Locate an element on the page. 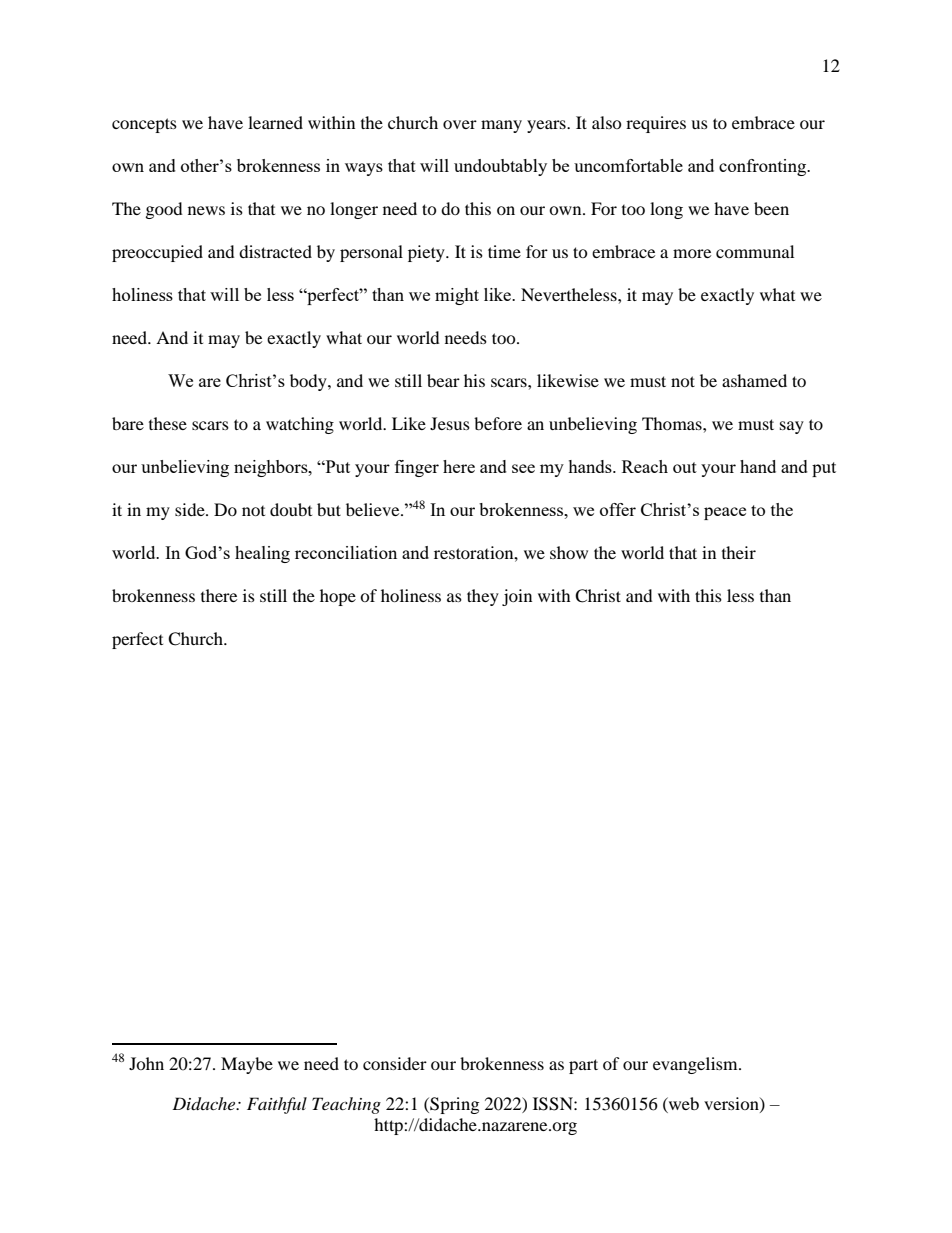 This page has width=952, height=1233. confronting is located at coordinates (764, 167).
